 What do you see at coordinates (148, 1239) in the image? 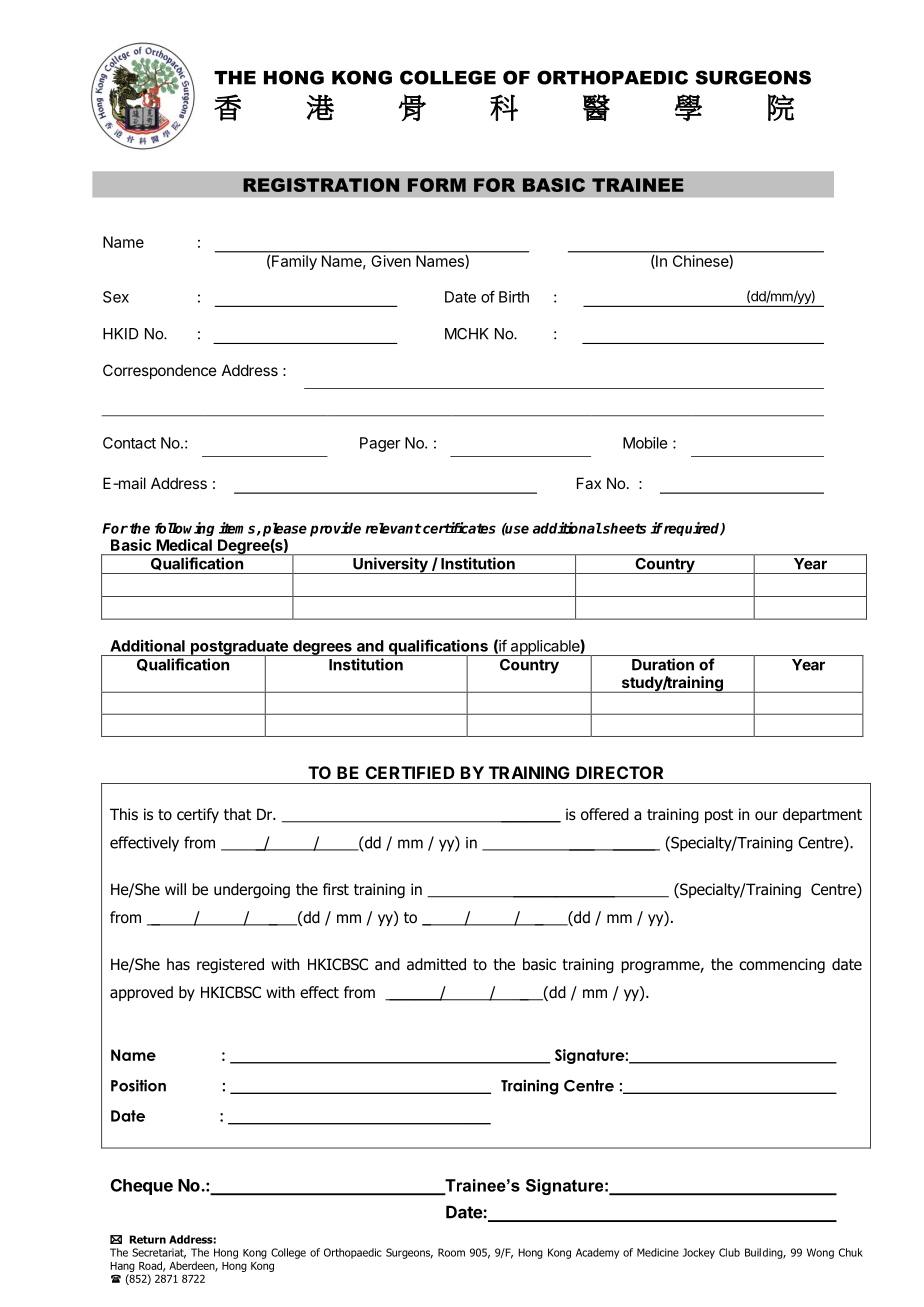
I see `Return` at bounding box center [148, 1239].
